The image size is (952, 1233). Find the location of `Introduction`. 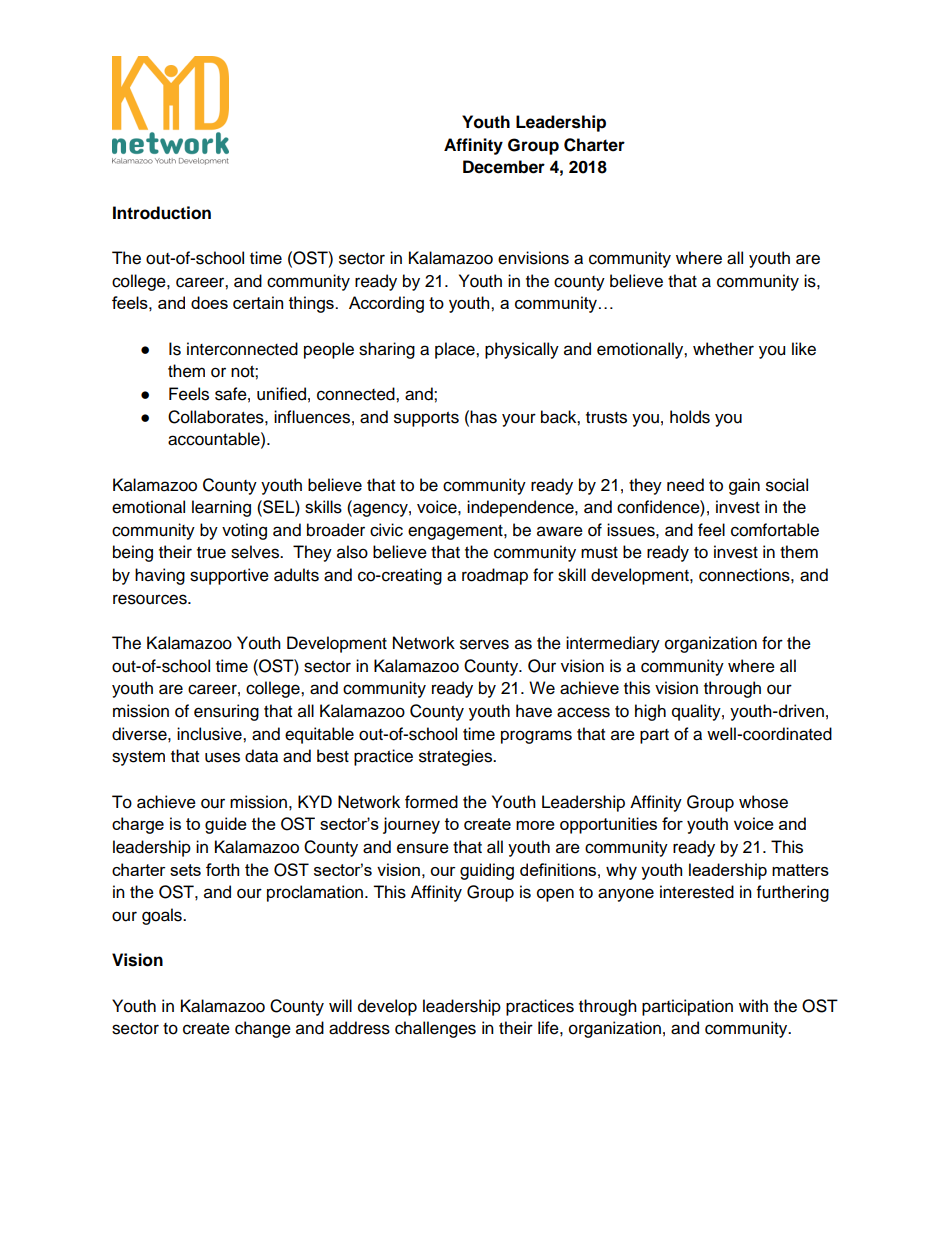

Introduction is located at coordinates (162, 213).
